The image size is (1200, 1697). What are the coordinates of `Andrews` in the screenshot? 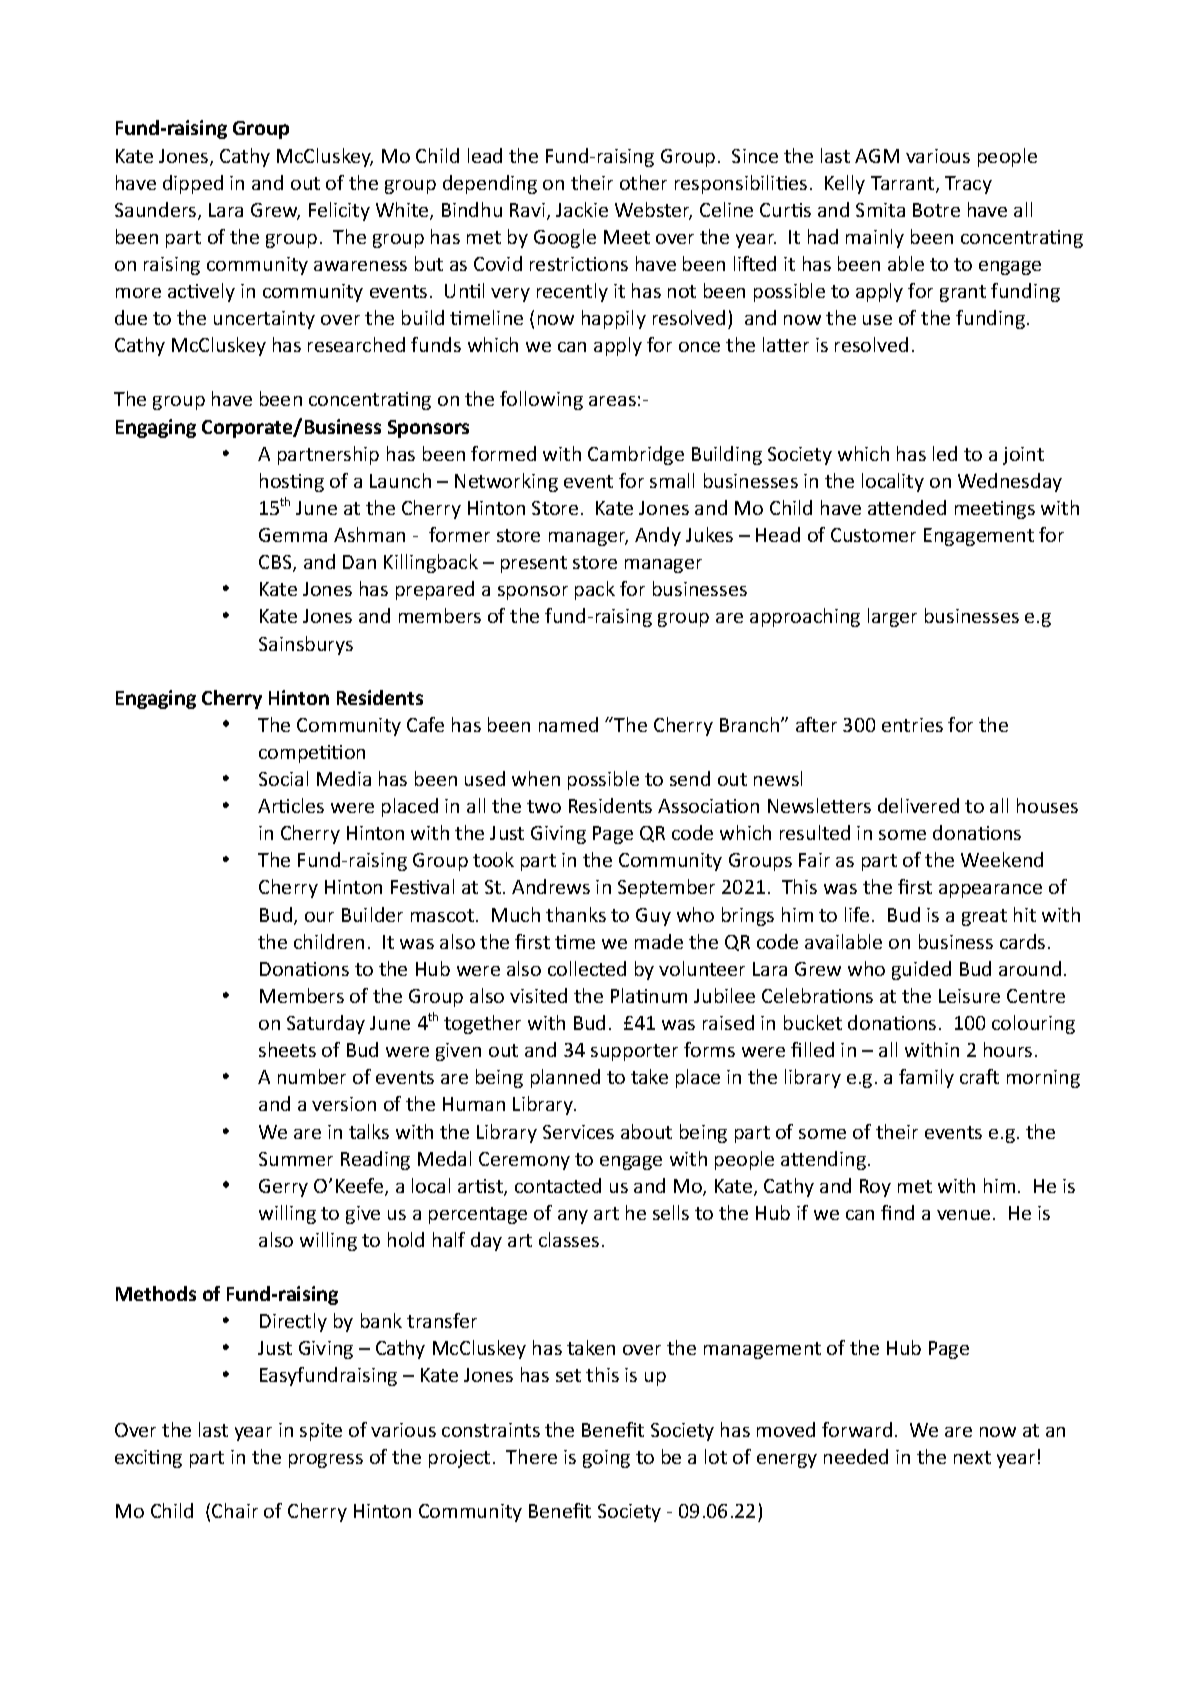 It's located at (551, 886).
